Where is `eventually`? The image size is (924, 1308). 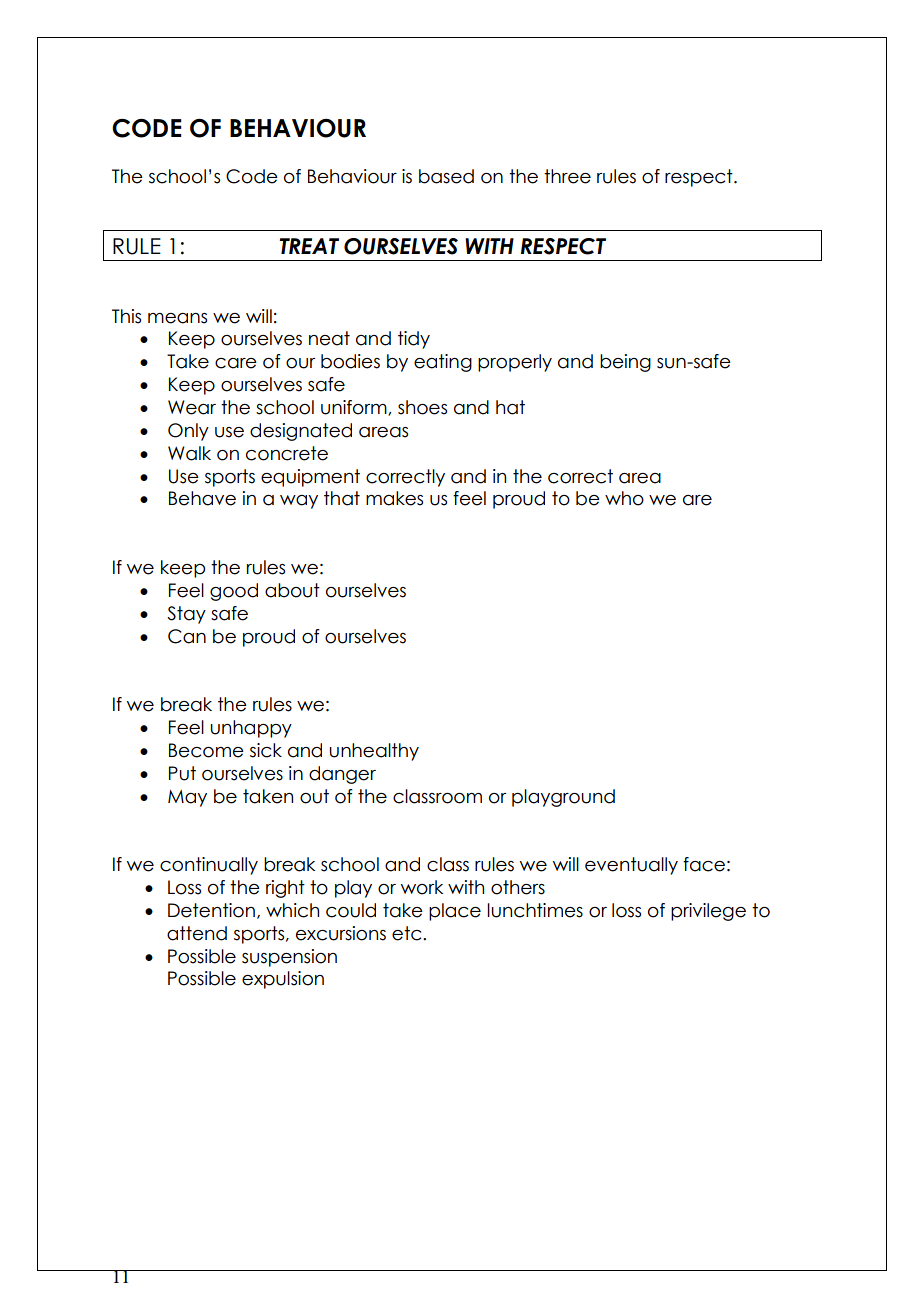 eventually is located at coordinates (631, 866).
